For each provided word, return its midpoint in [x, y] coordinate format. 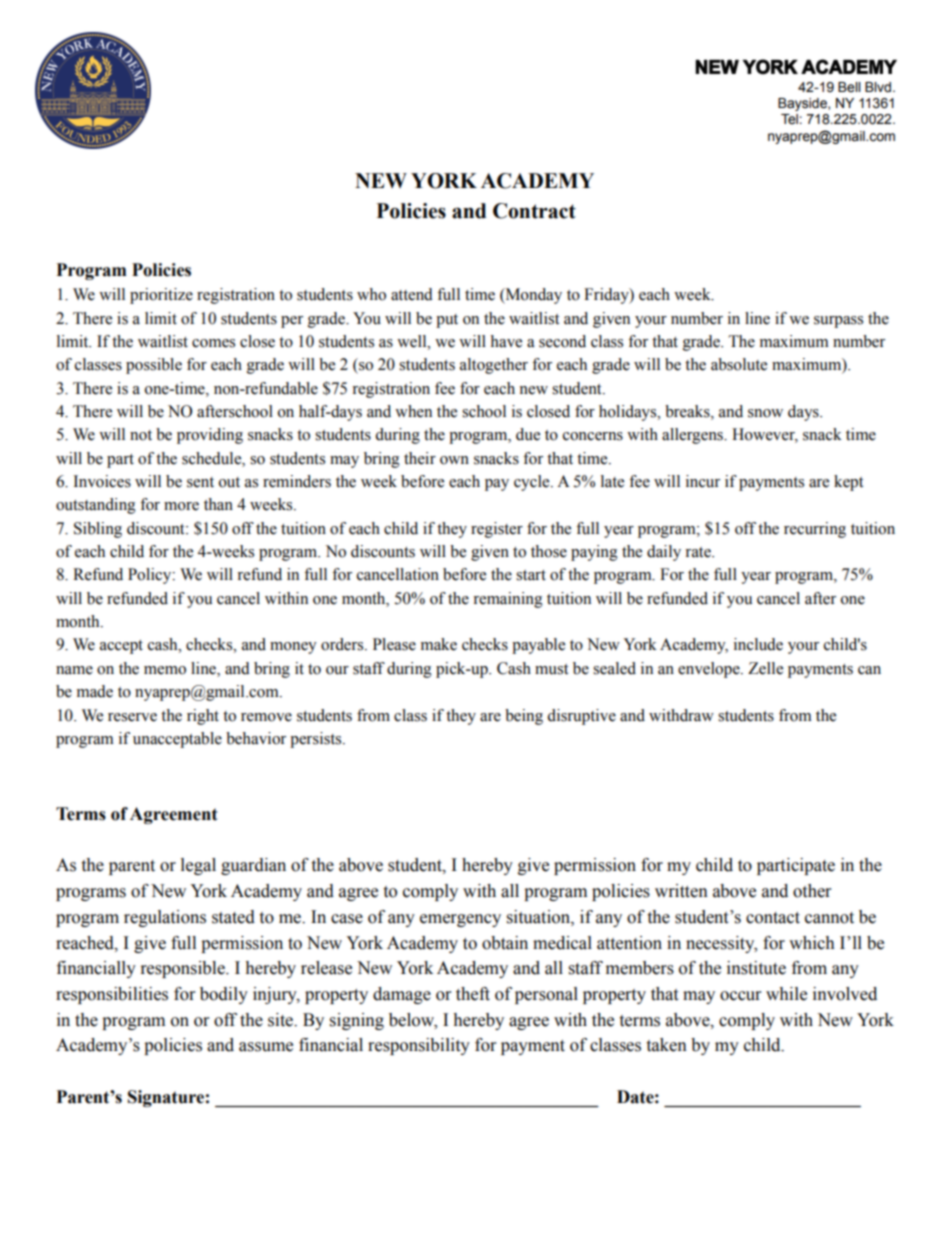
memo [165, 670]
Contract [534, 211]
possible [154, 366]
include [758, 644]
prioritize [161, 296]
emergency [460, 920]
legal [198, 866]
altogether [494, 366]
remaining [508, 600]
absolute [739, 364]
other [812, 891]
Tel [789, 119]
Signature [166, 1098]
